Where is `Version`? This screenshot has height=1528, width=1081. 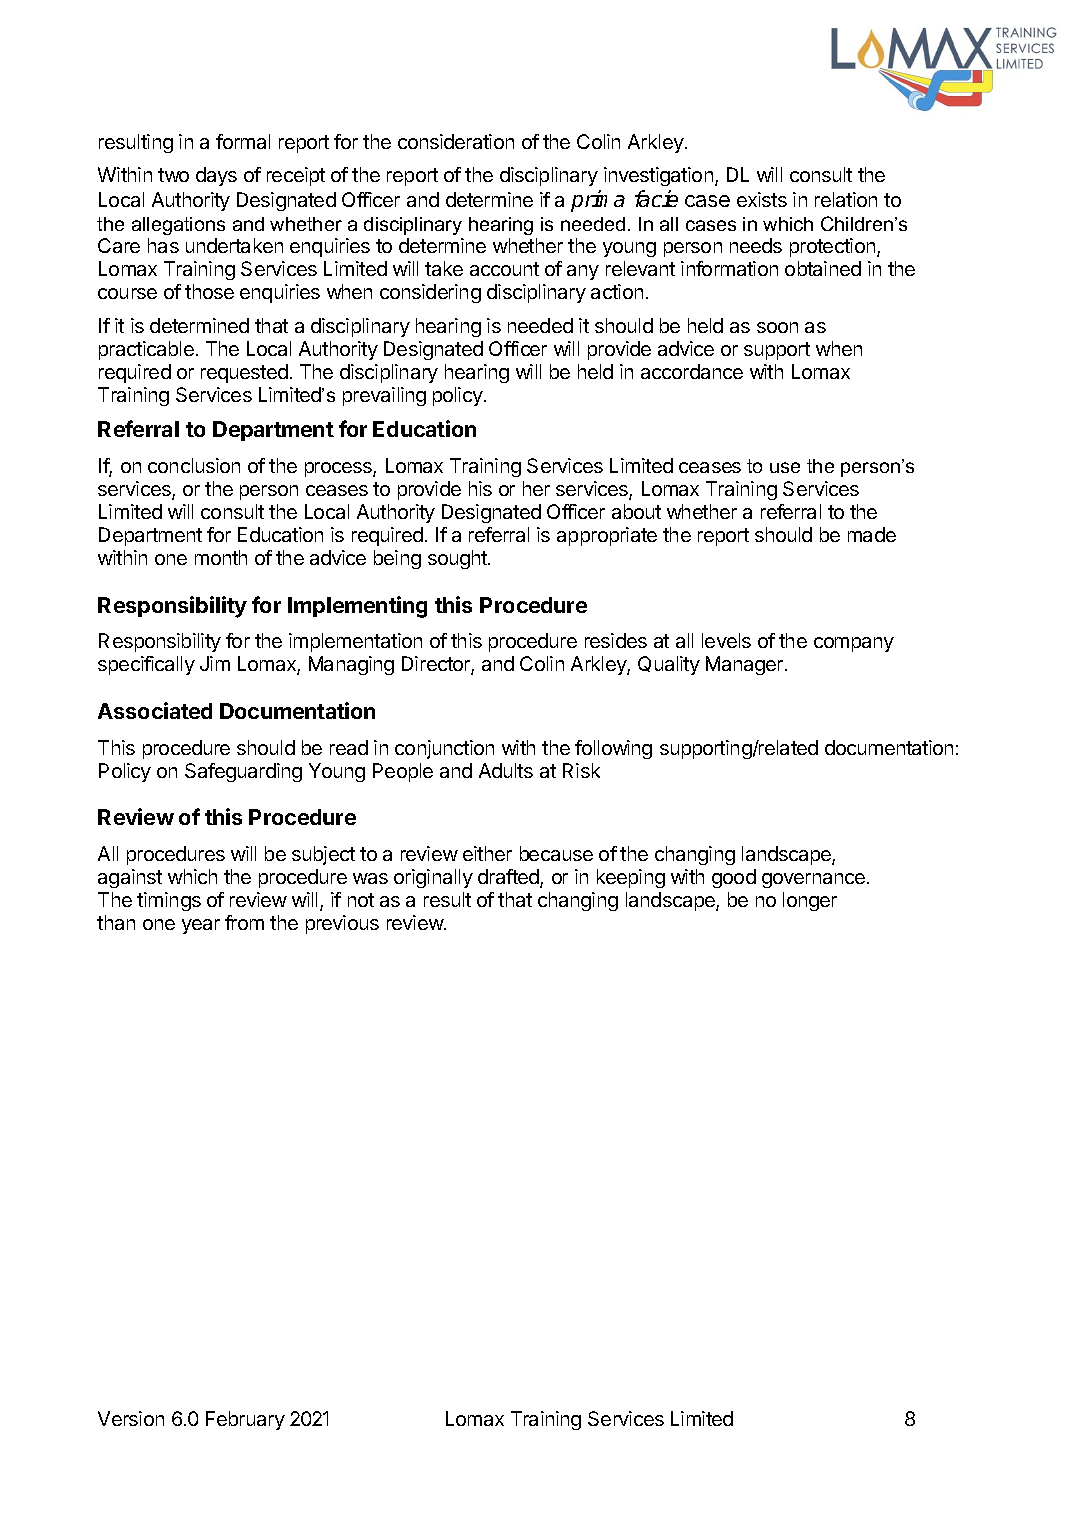 Version is located at coordinates (131, 1418).
